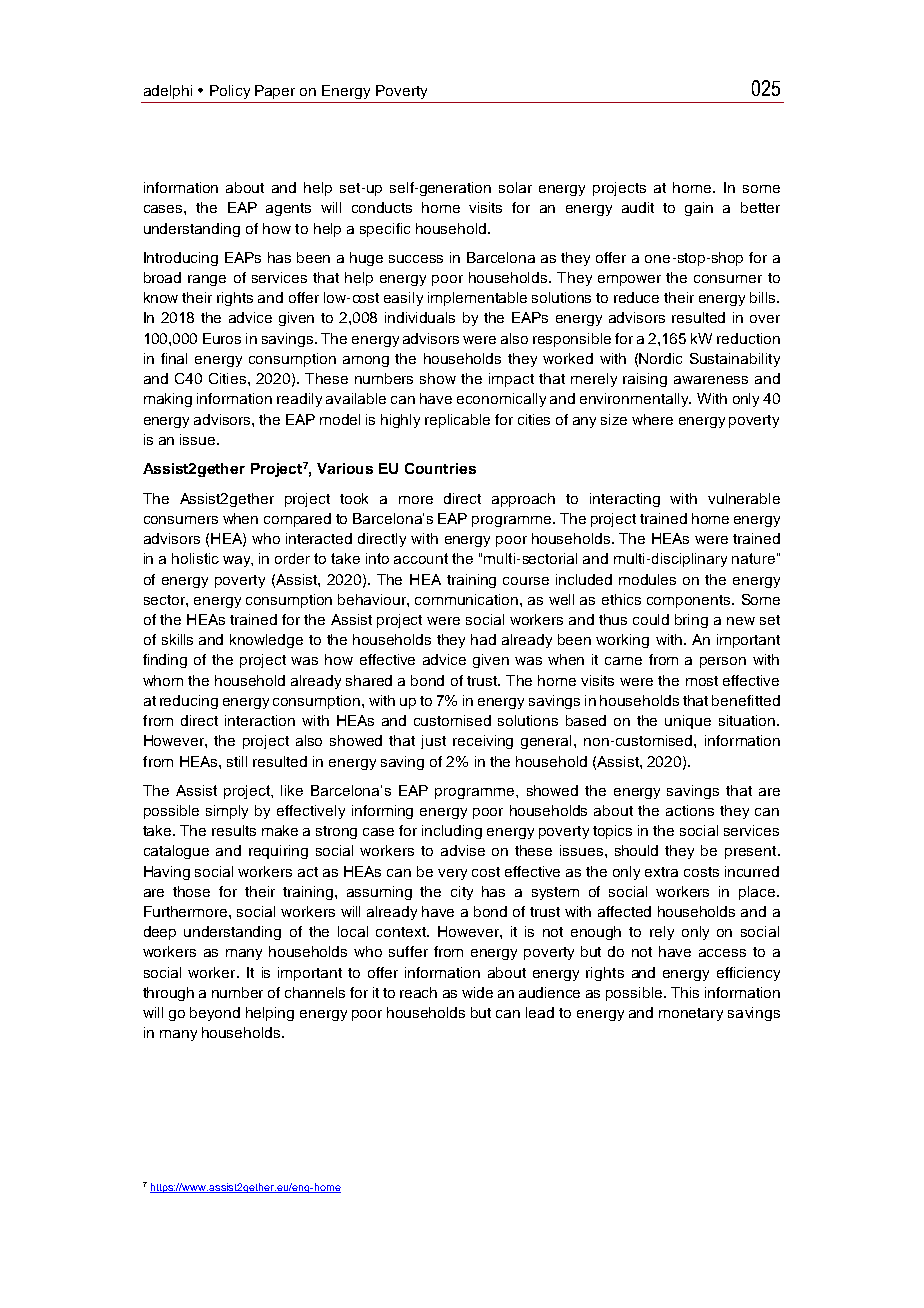 This screenshot has height=1308, width=924. What do you see at coordinates (457, 421) in the screenshot?
I see `replicable` at bounding box center [457, 421].
